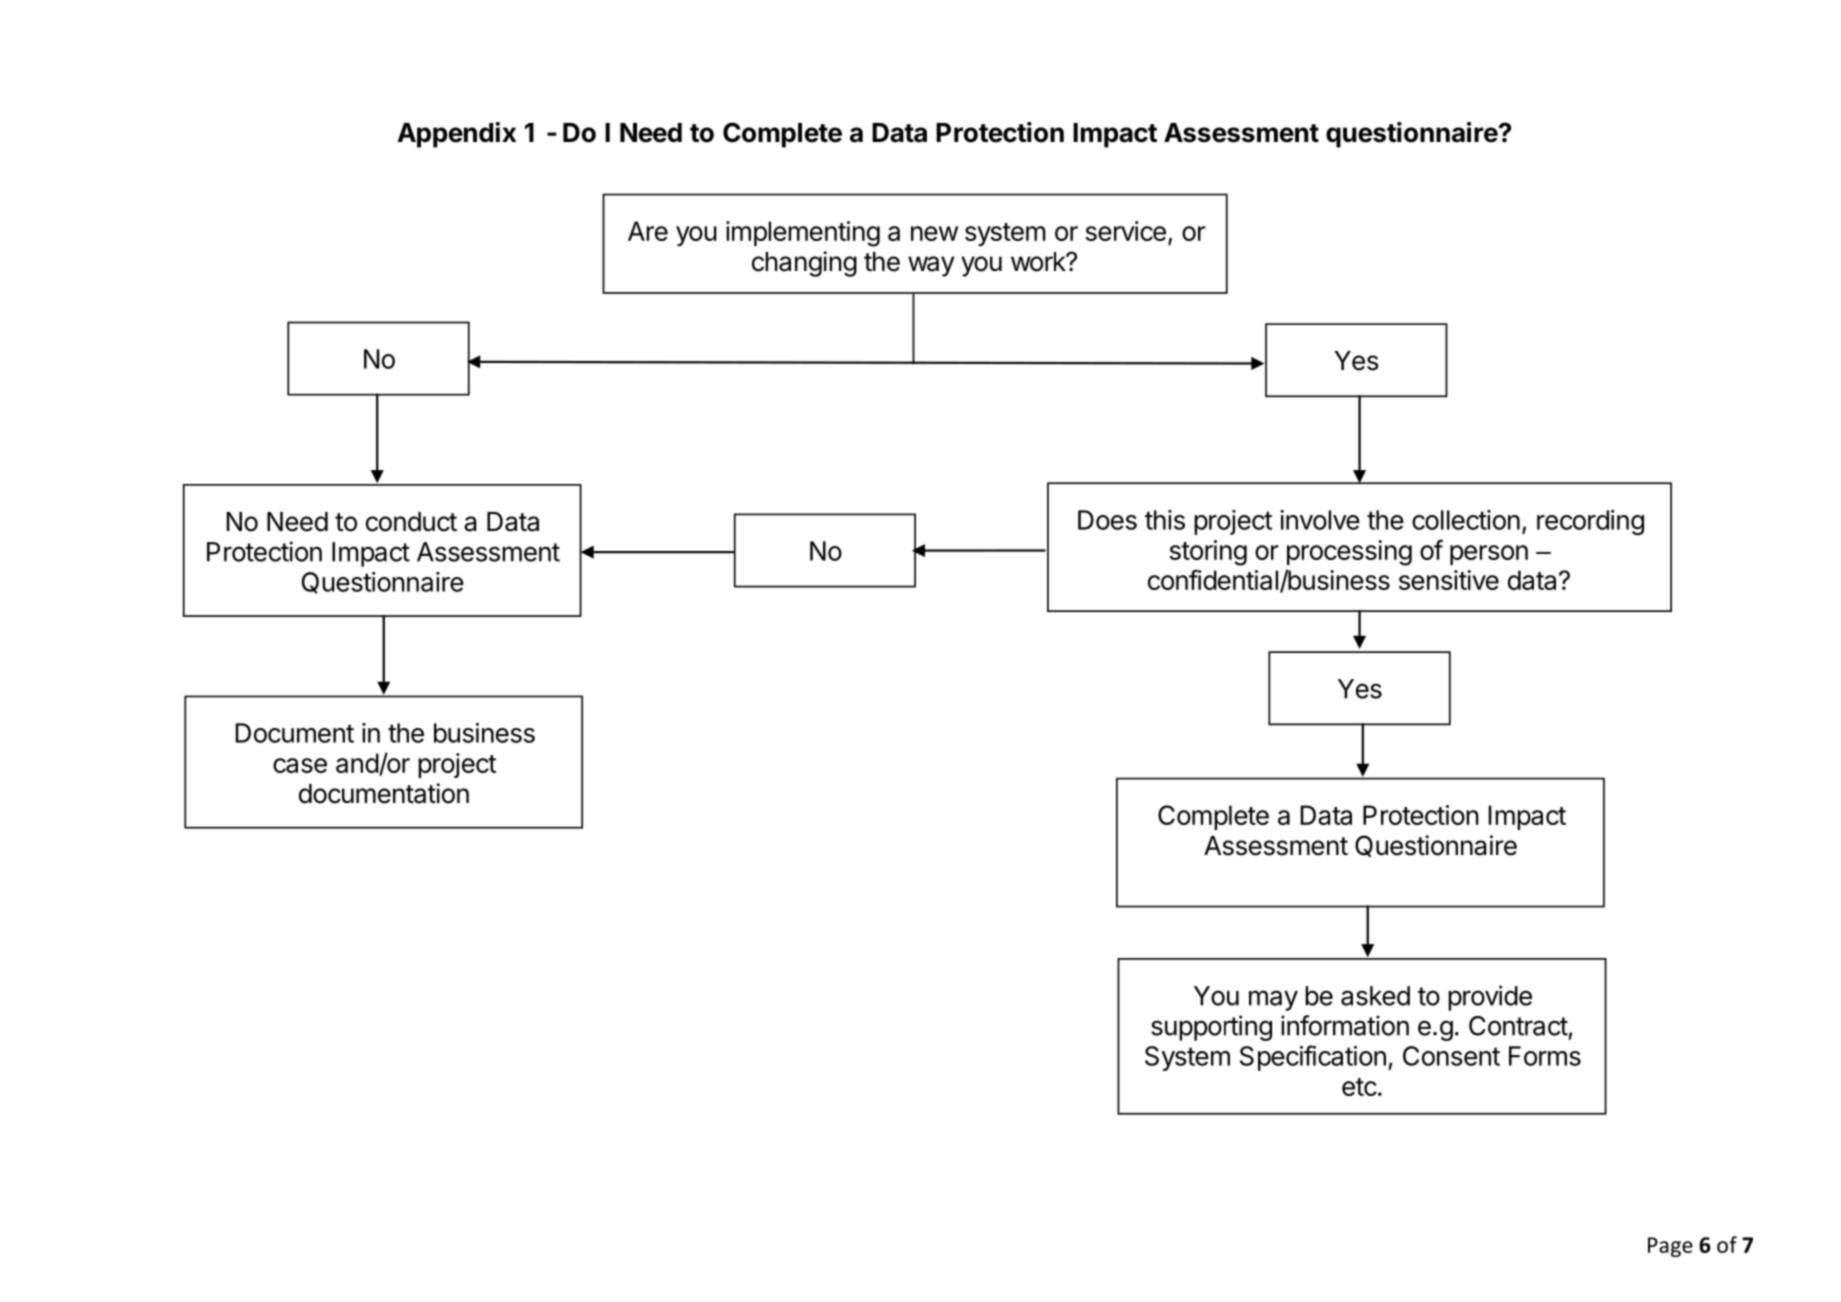 This image has height=1302, width=1841. I want to click on conduct, so click(411, 522).
